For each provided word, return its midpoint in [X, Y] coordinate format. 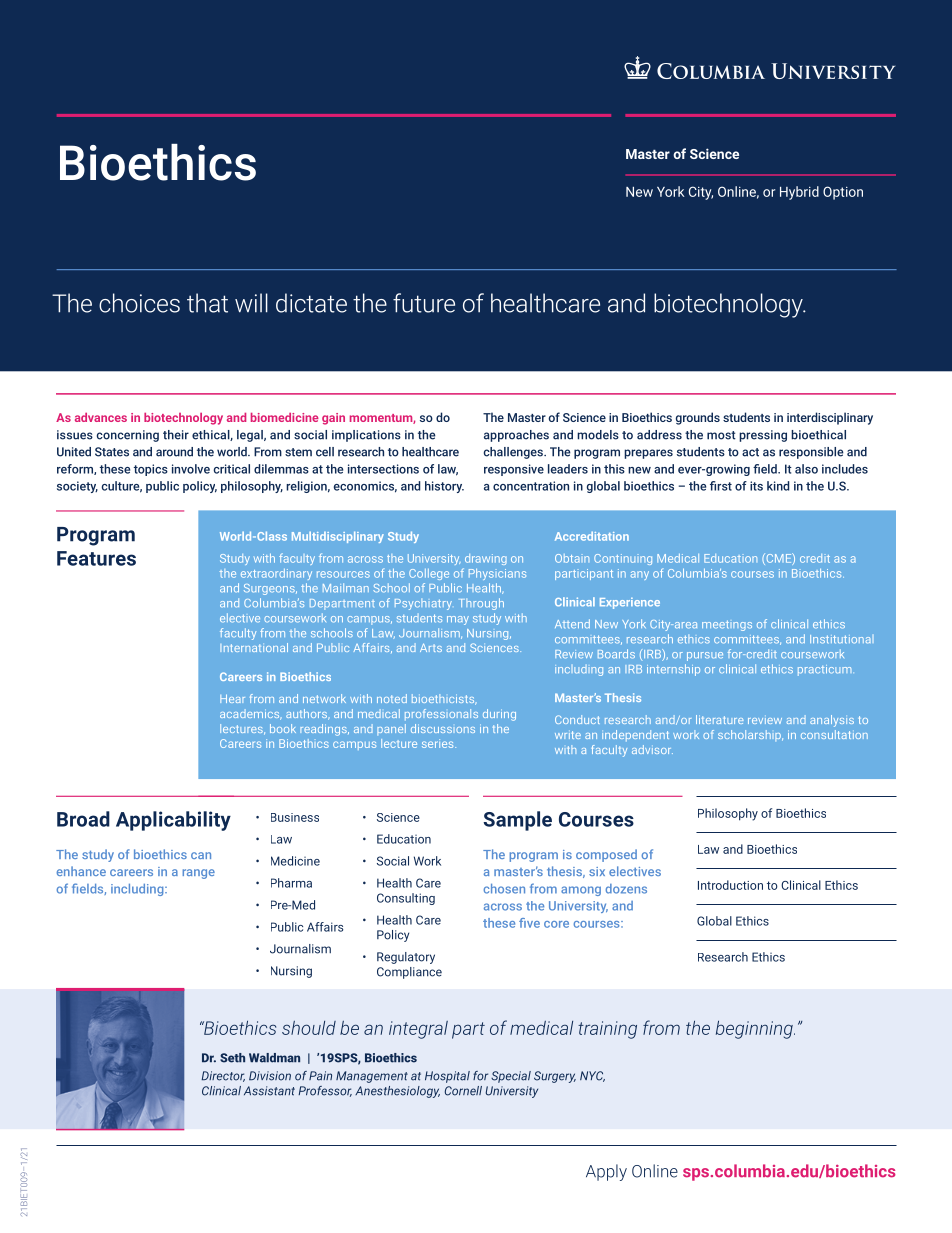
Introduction [730, 885]
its [756, 486]
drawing [486, 559]
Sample [517, 821]
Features [96, 558]
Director [223, 1076]
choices [139, 303]
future [424, 303]
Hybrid [799, 193]
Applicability [173, 821]
